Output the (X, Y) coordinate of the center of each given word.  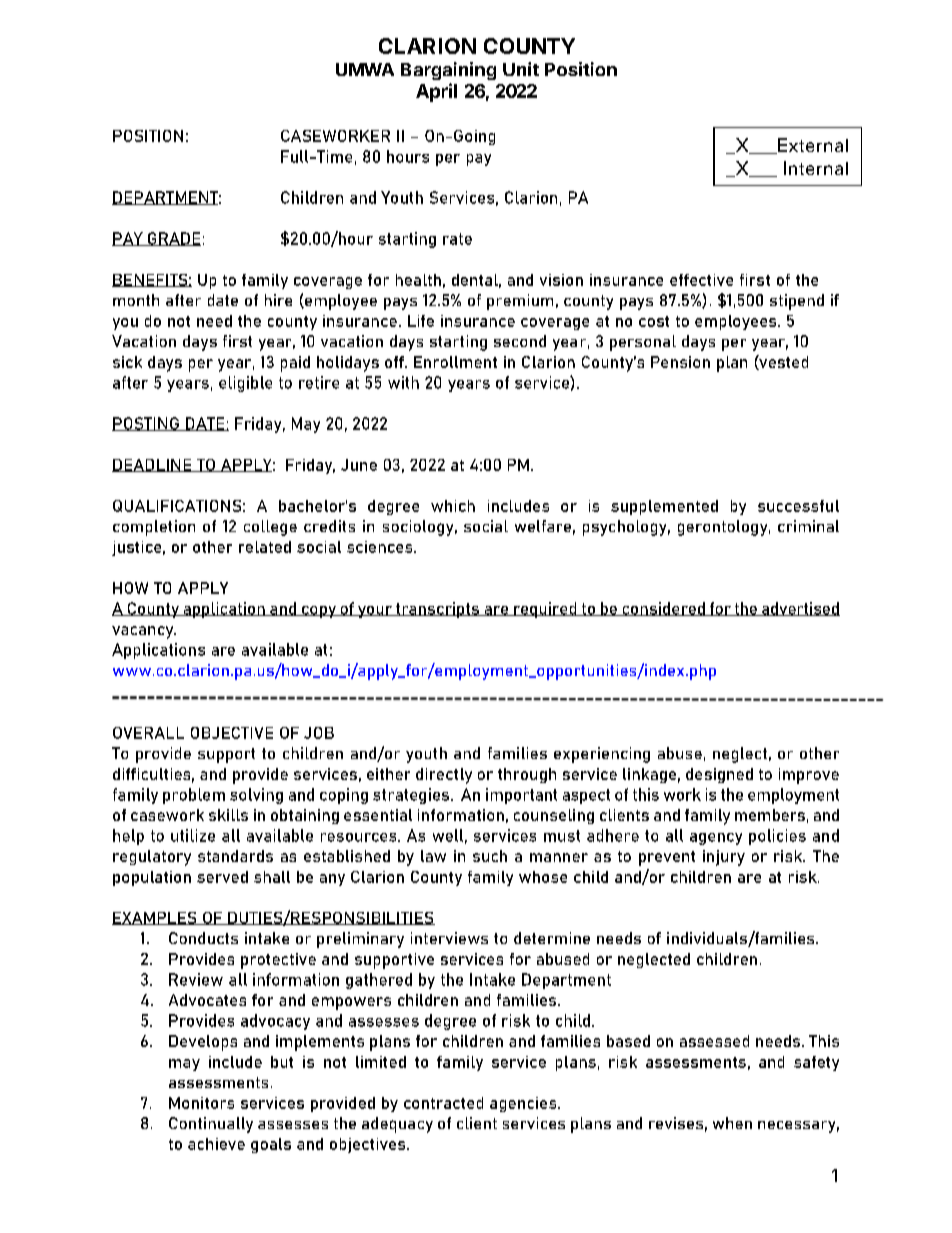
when (732, 1123)
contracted (443, 1103)
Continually (211, 1125)
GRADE (173, 239)
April (436, 92)
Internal (816, 168)
